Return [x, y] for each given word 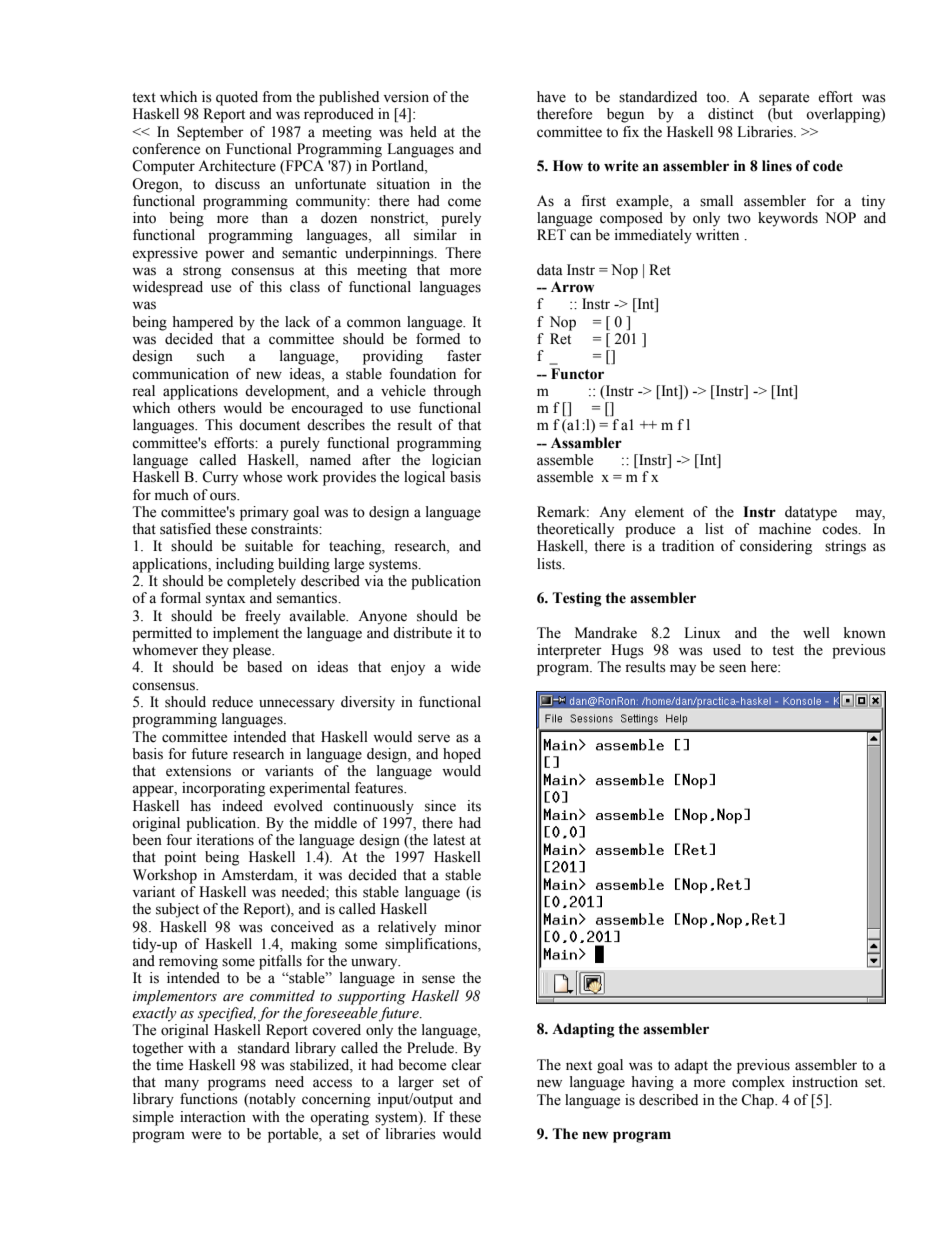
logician [456, 461]
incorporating [223, 789]
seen [732, 668]
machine [785, 529]
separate [784, 99]
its [474, 806]
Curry [220, 478]
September [210, 133]
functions [209, 1099]
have [551, 97]
